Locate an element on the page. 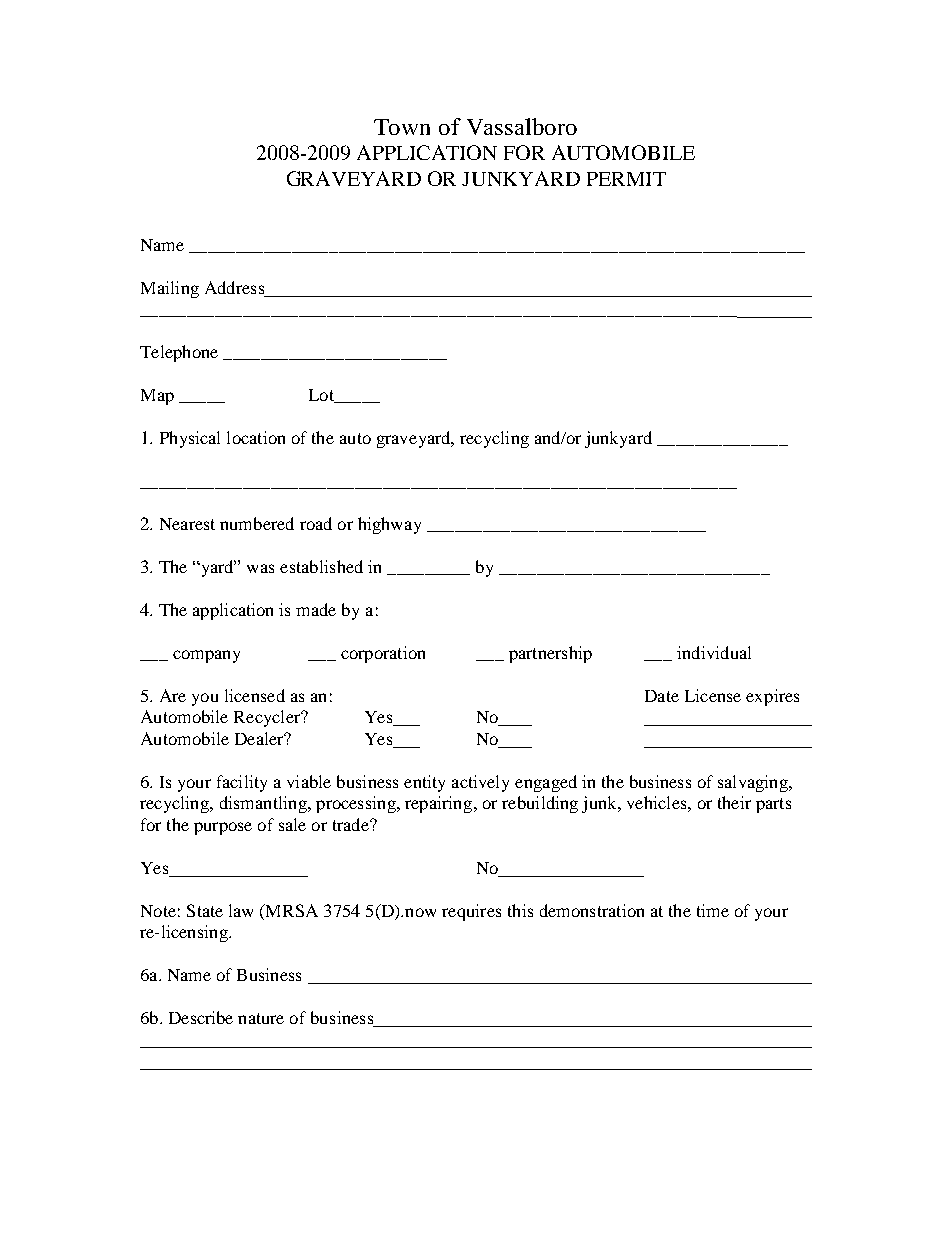  location is located at coordinates (256, 437).
